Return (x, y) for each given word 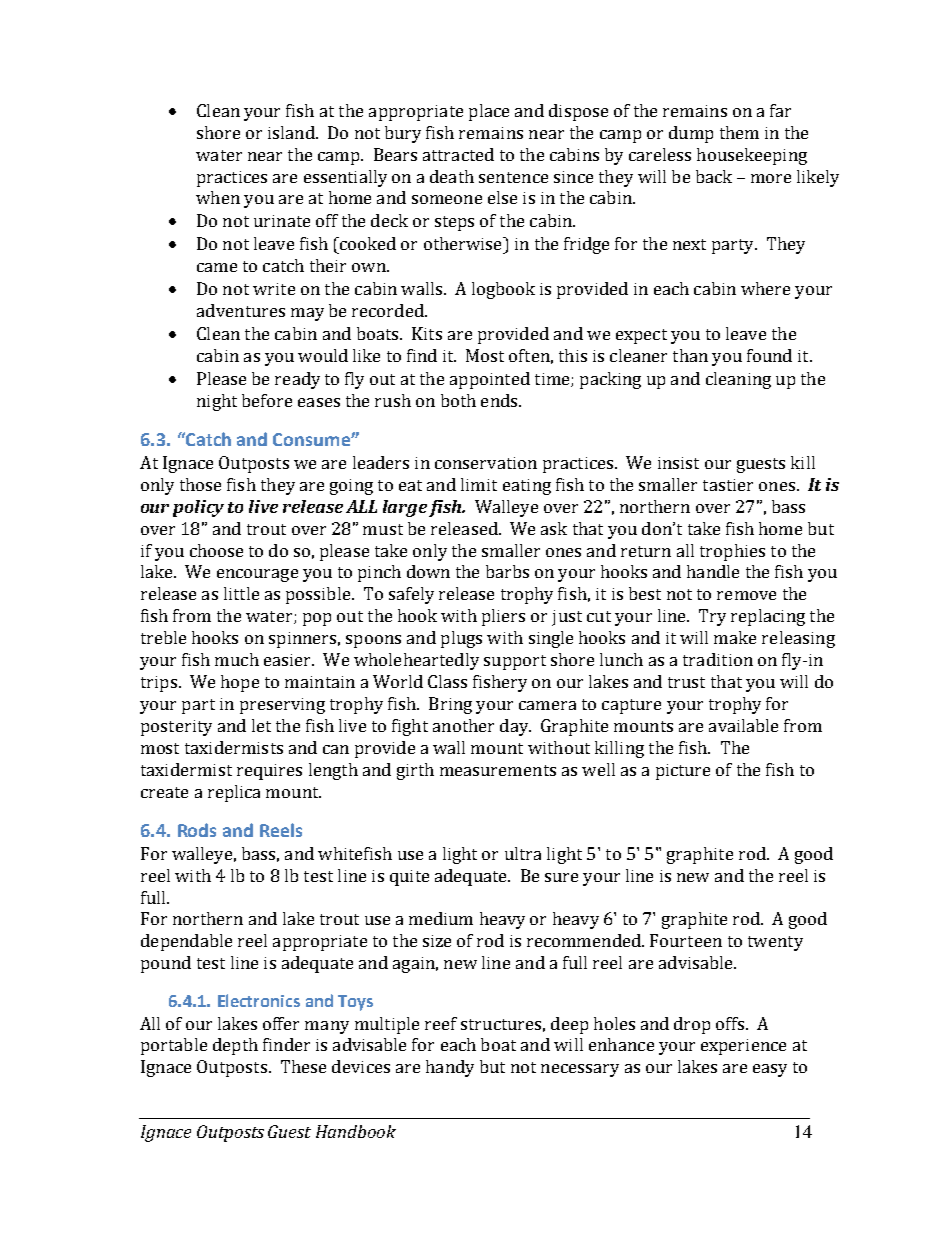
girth (415, 771)
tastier (728, 485)
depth (235, 1046)
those (200, 484)
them (739, 132)
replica (234, 793)
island (292, 132)
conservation (486, 463)
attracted (458, 154)
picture (683, 772)
